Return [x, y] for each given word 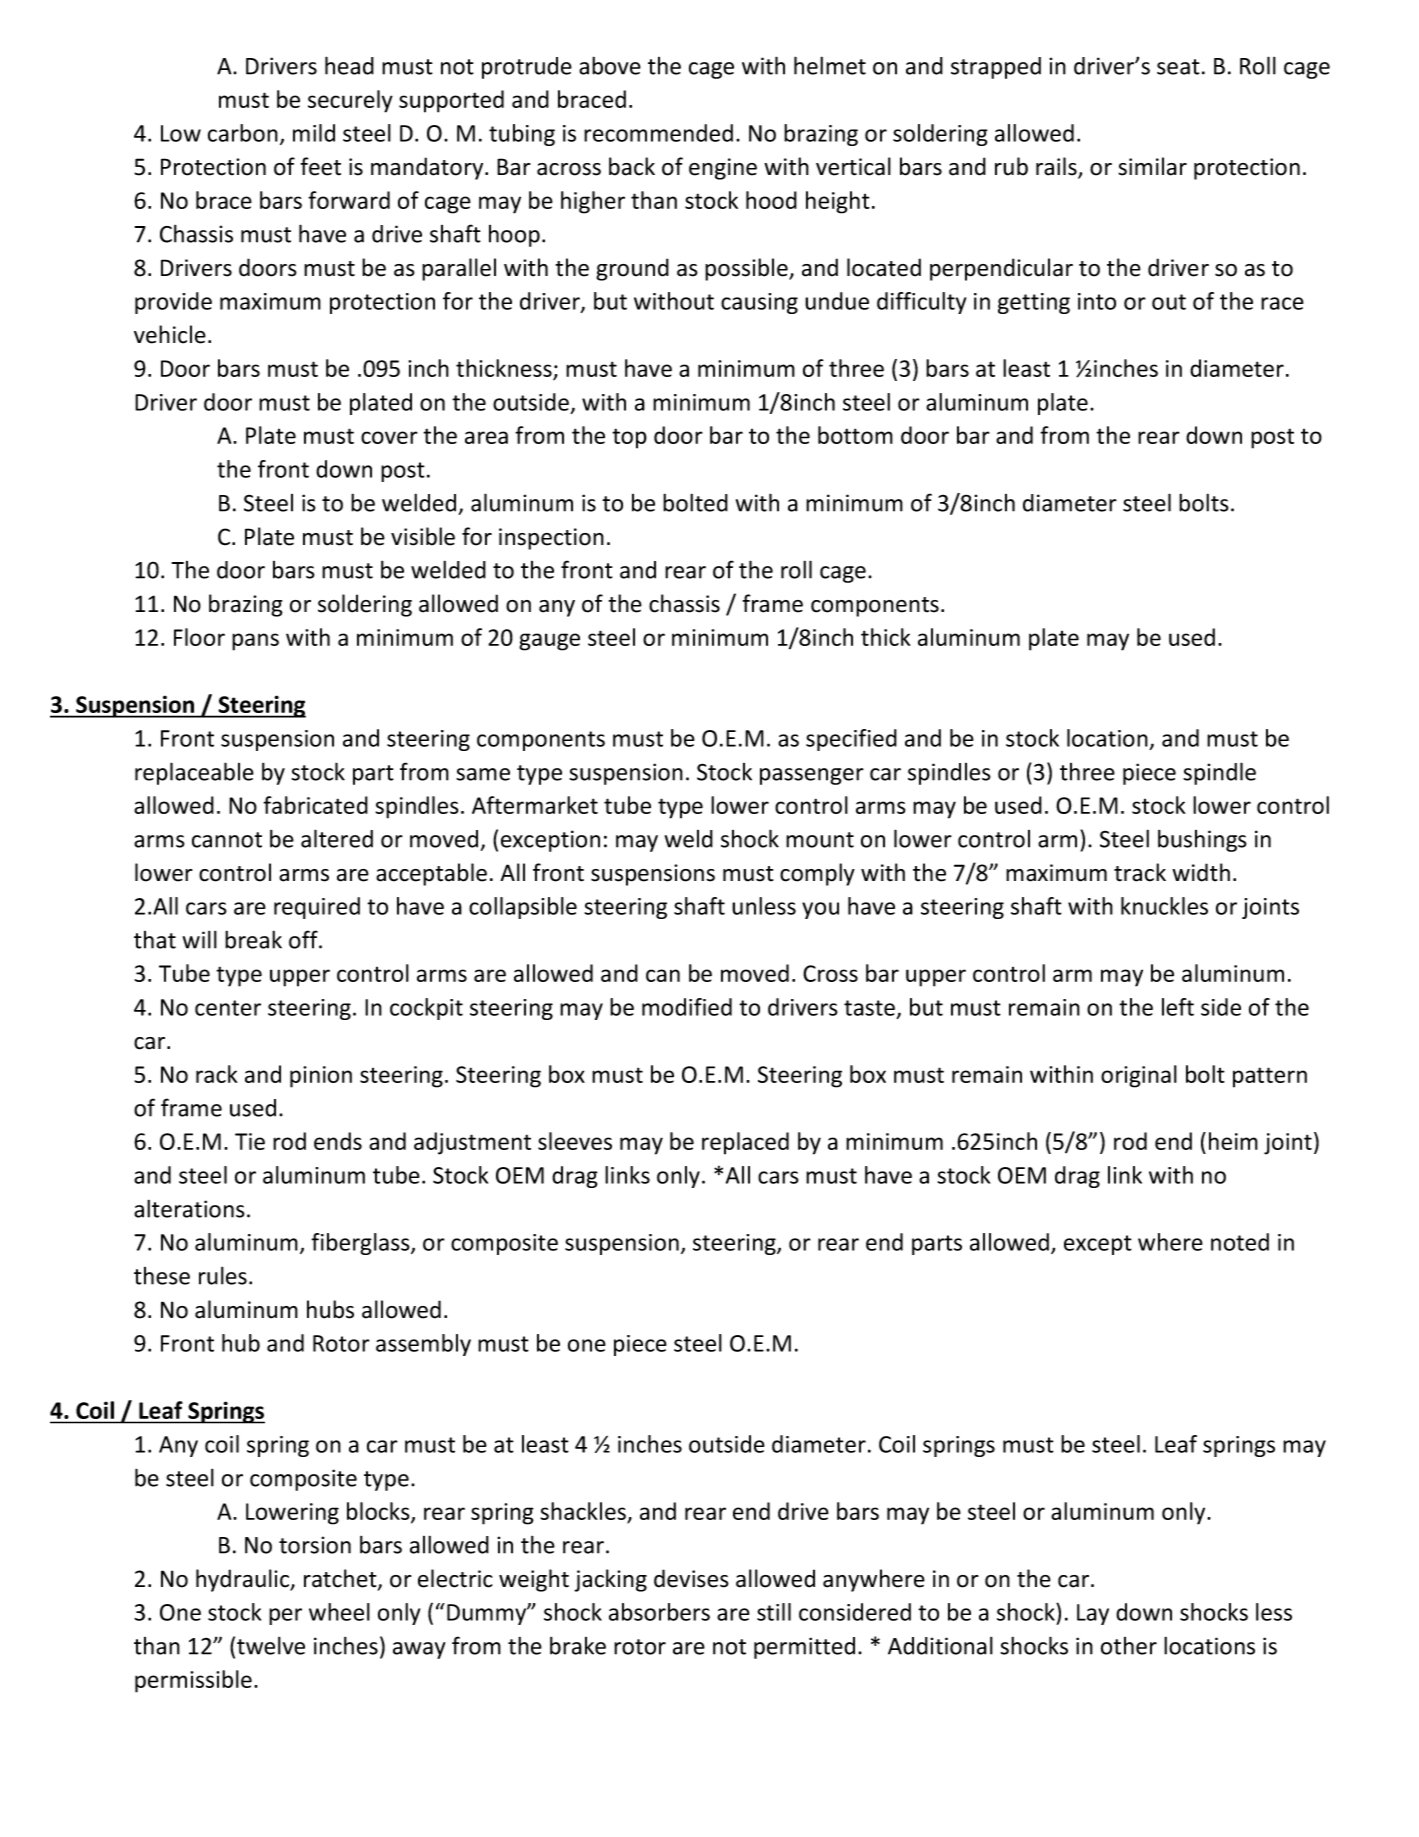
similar [1152, 166]
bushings [1202, 841]
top [629, 438]
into [1097, 301]
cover [389, 437]
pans [255, 642]
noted [1240, 1242]
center [228, 1008]
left [1178, 1007]
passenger [812, 776]
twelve [271, 1646]
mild [314, 133]
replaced [745, 1143]
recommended [658, 133]
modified [687, 1007]
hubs [330, 1309]
